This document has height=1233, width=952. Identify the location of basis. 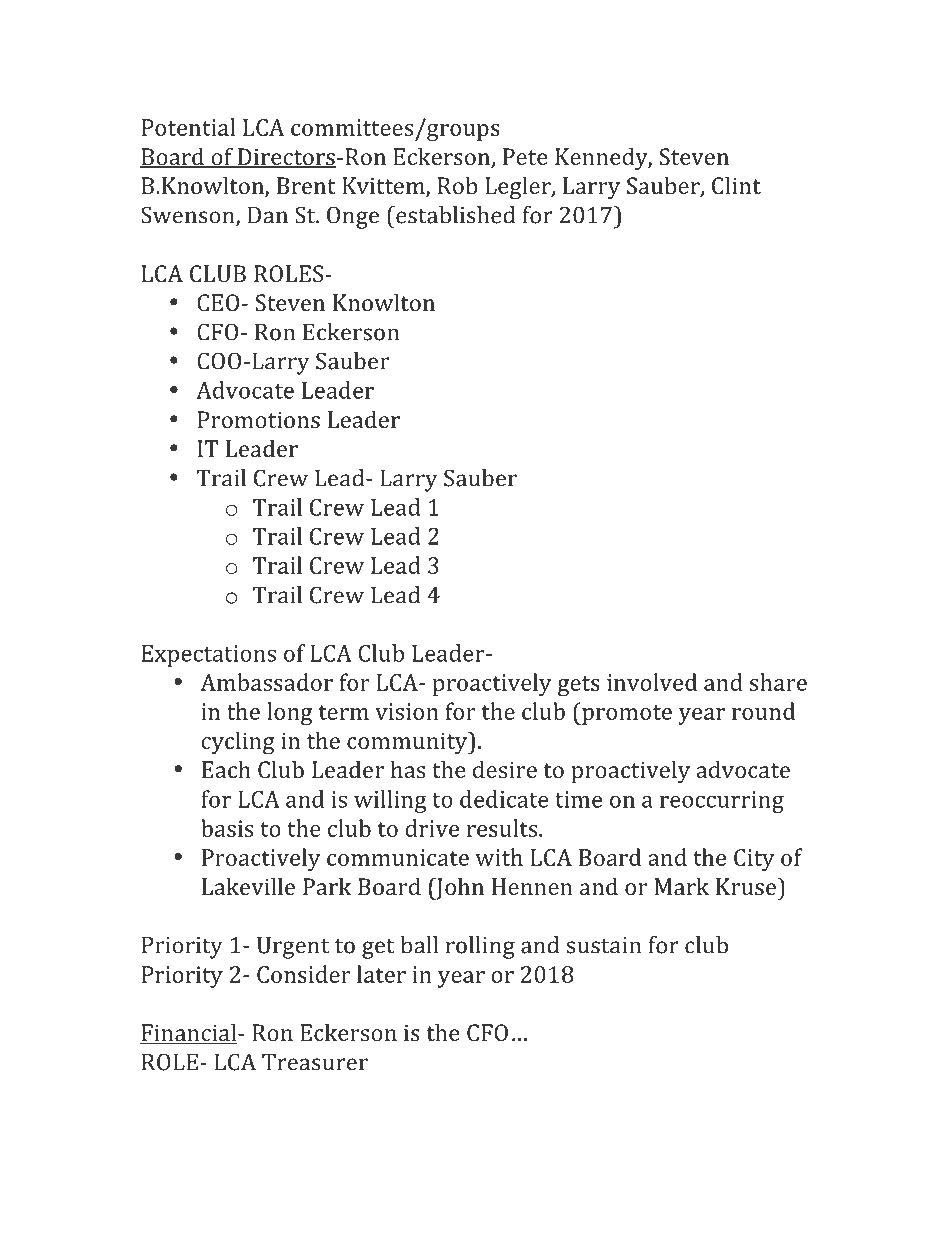
(227, 828).
